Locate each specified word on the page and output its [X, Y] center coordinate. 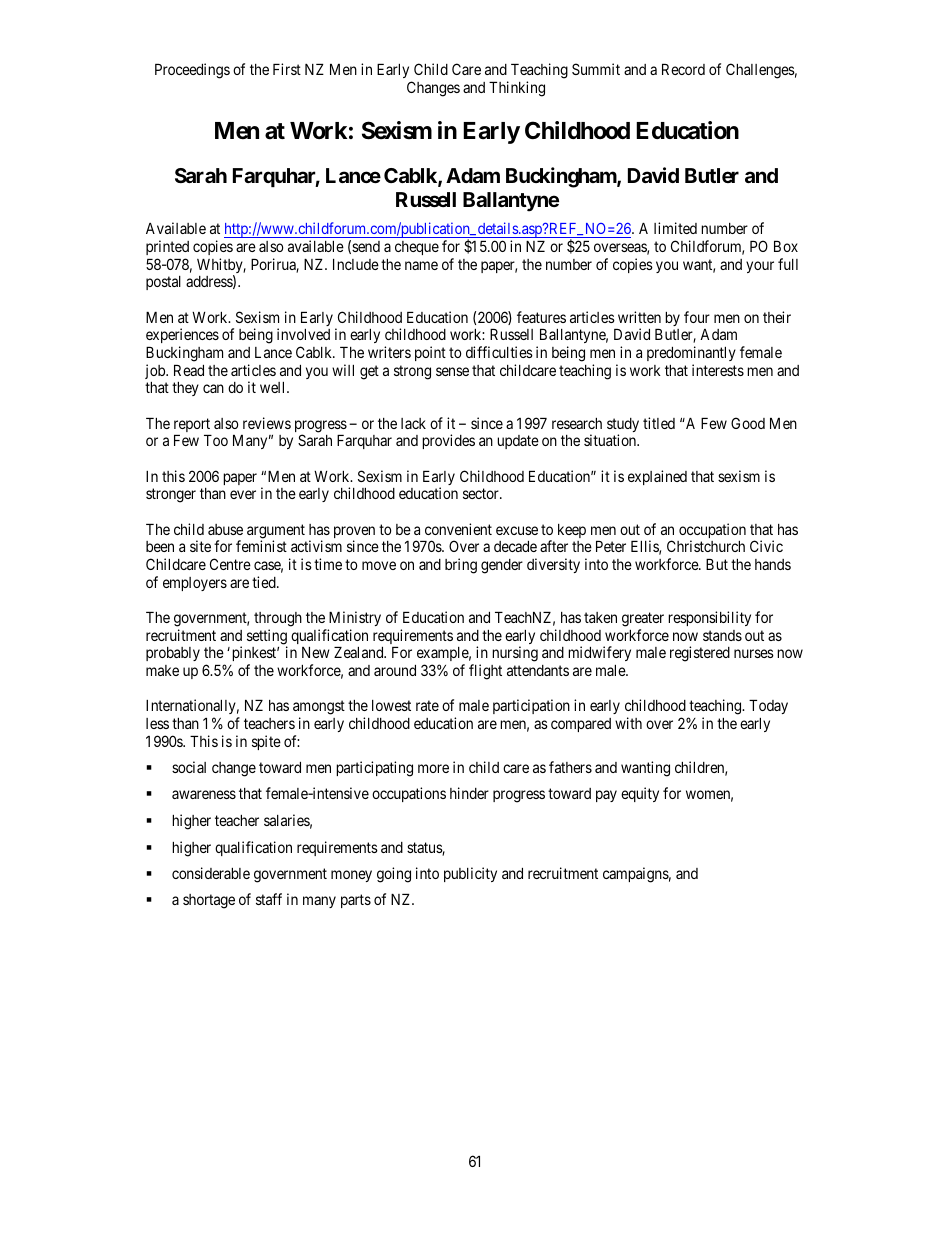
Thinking [517, 89]
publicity [470, 874]
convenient [458, 529]
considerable [211, 873]
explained [657, 477]
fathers [570, 767]
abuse [225, 529]
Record [683, 69]
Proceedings [192, 71]
